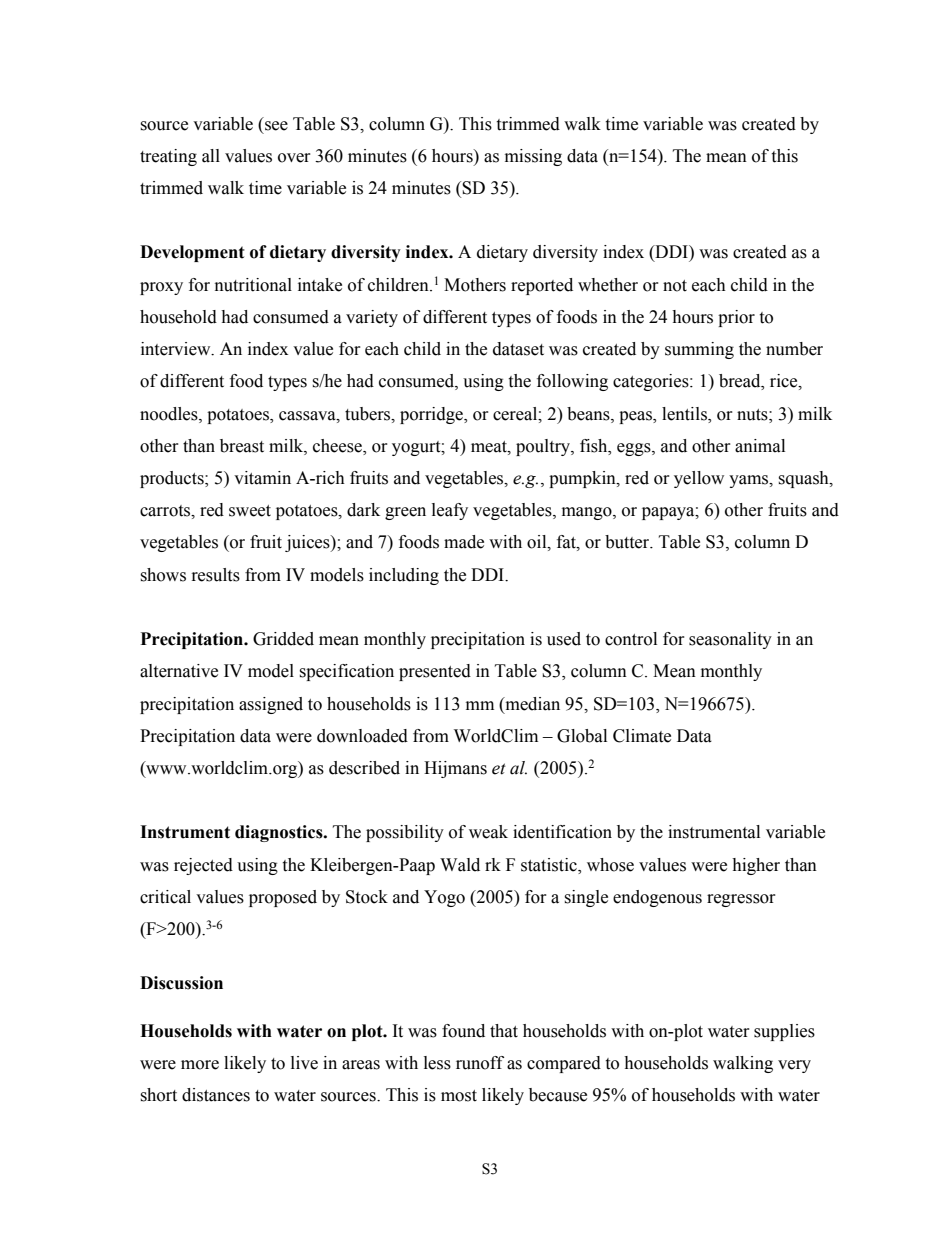 Image resolution: width=952 pixels, height=1233 pixels. What do you see at coordinates (271, 705) in the page?
I see `assigned` at bounding box center [271, 705].
